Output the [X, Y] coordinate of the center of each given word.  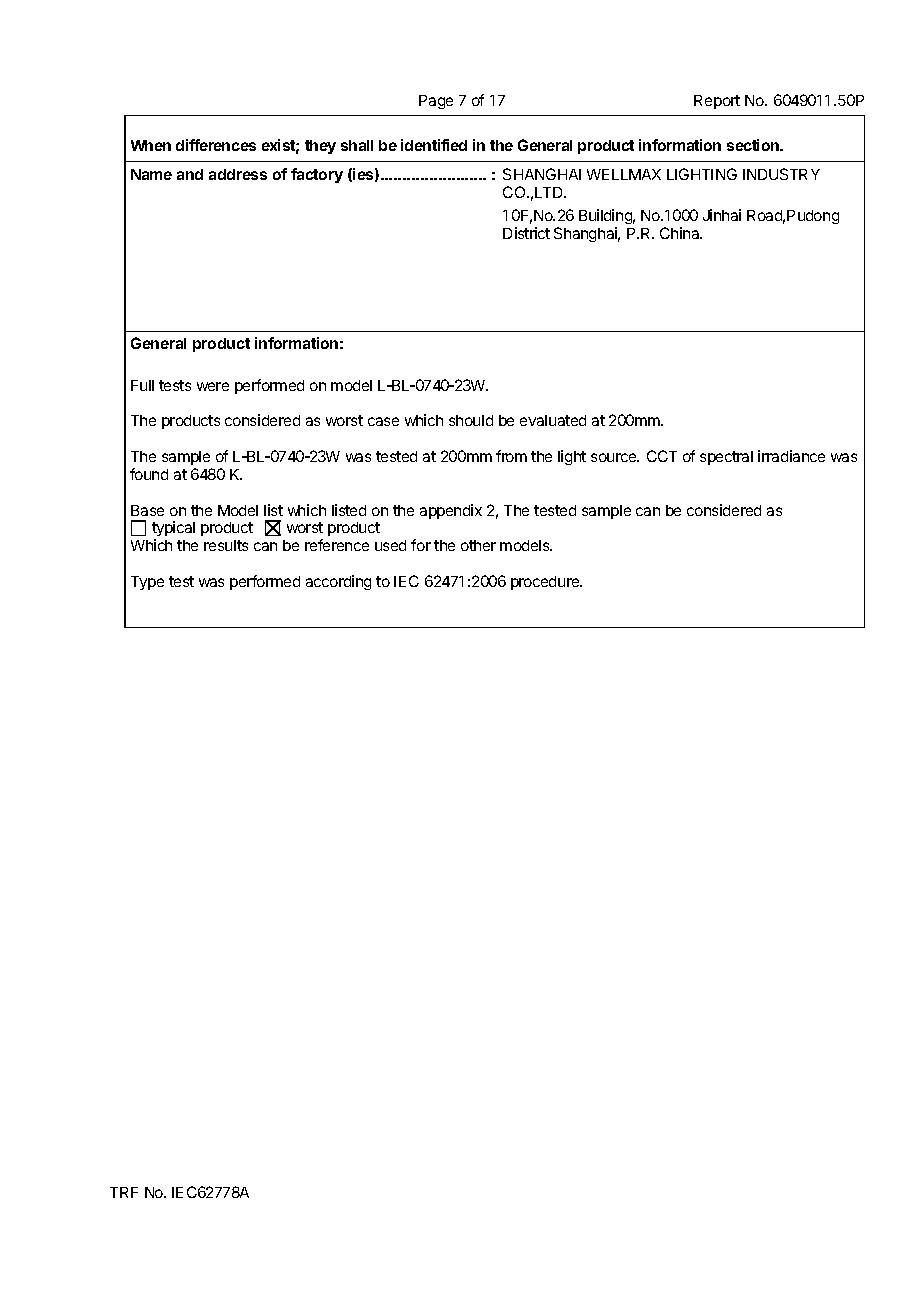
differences [216, 145]
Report [717, 102]
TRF [124, 1192]
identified [434, 145]
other [478, 545]
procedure [546, 583]
